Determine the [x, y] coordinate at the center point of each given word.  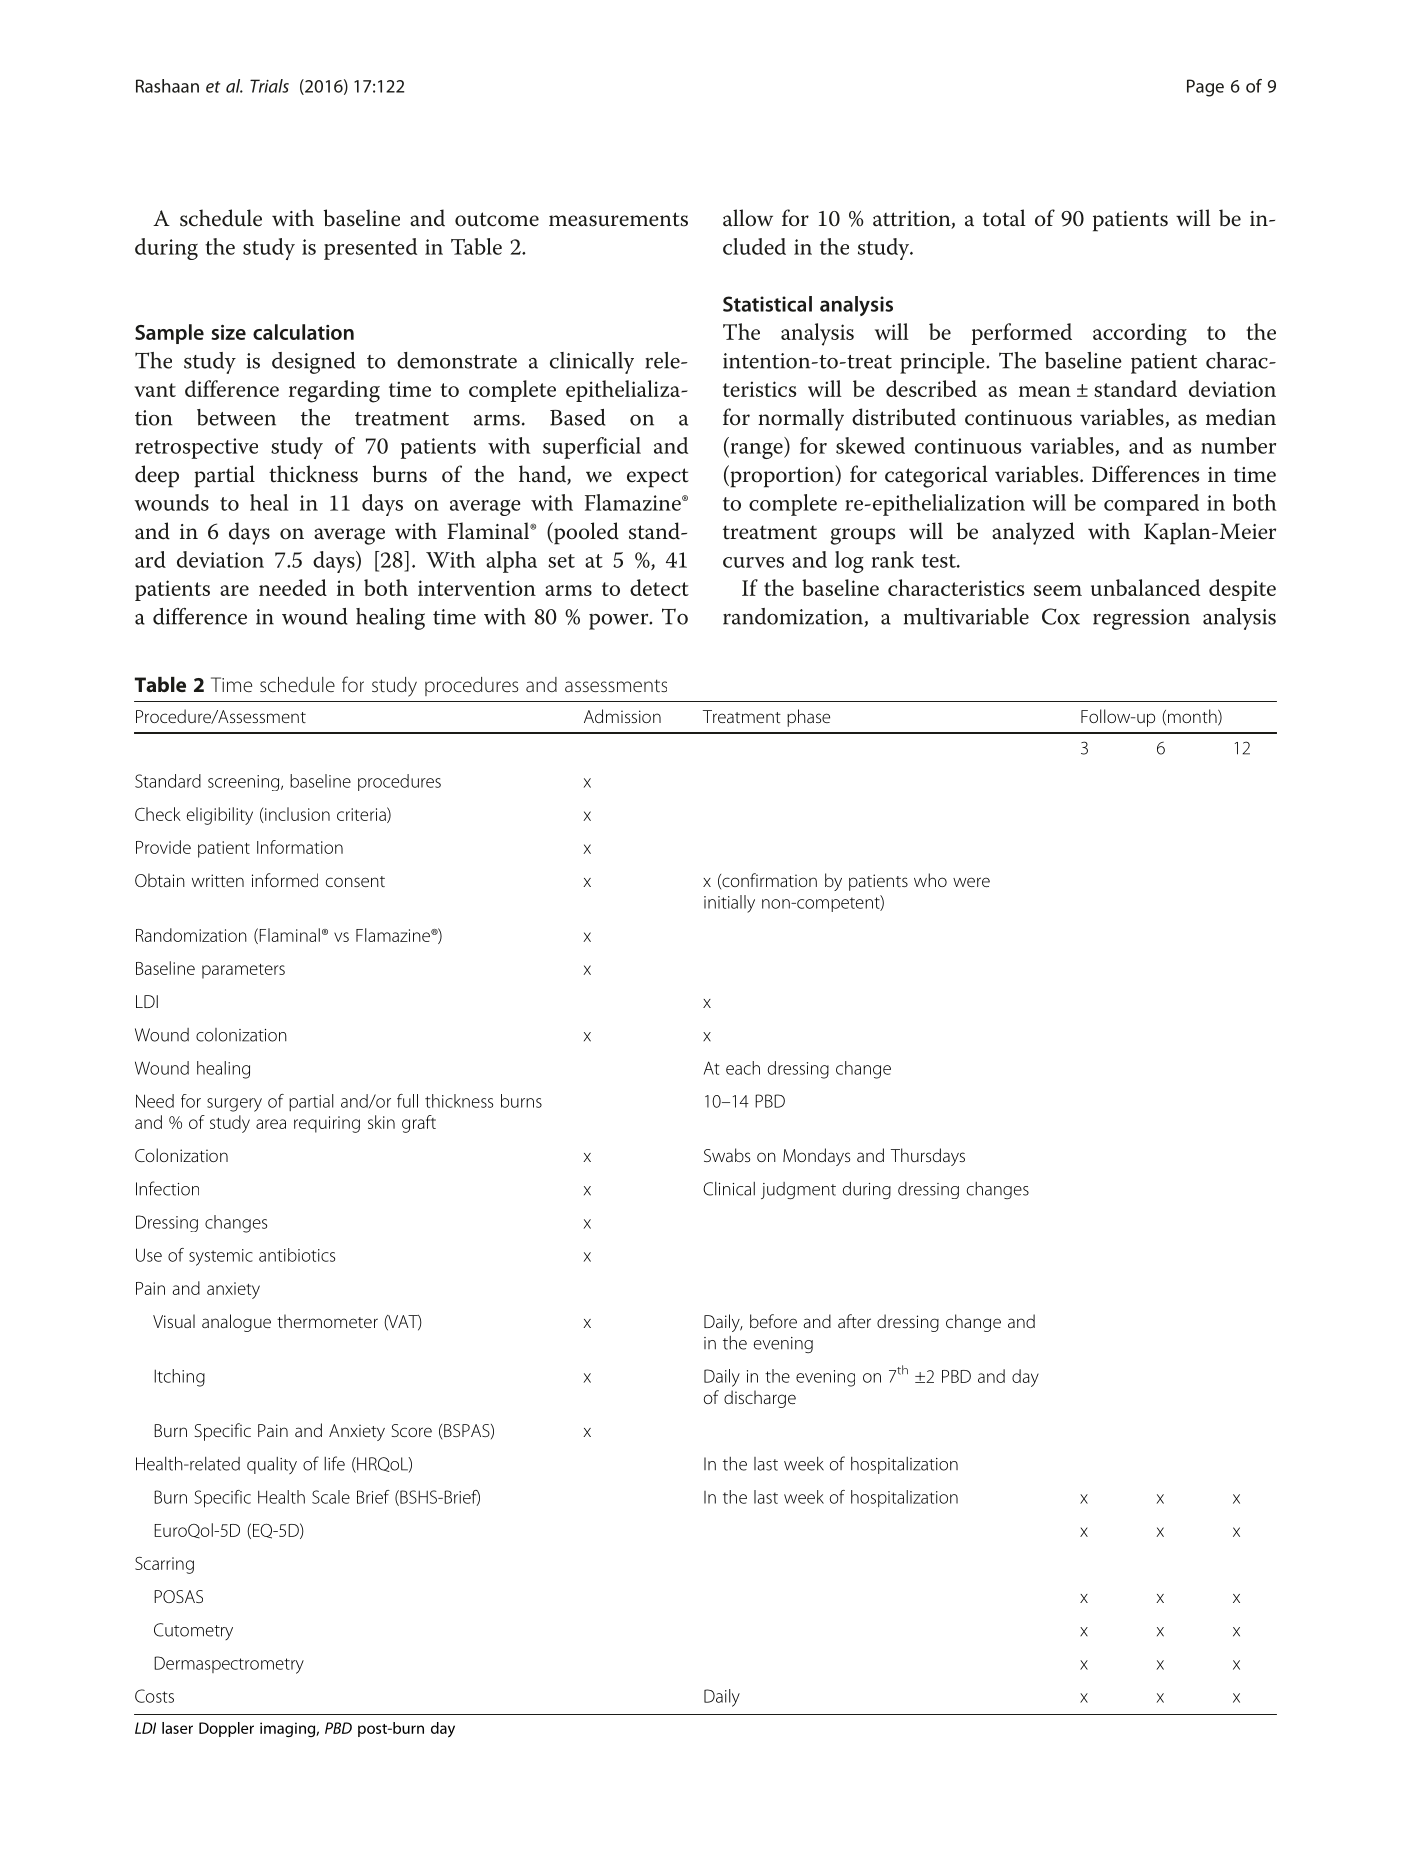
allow [748, 218]
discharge [760, 1399]
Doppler [226, 1729]
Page [1205, 88]
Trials [269, 86]
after [854, 1321]
